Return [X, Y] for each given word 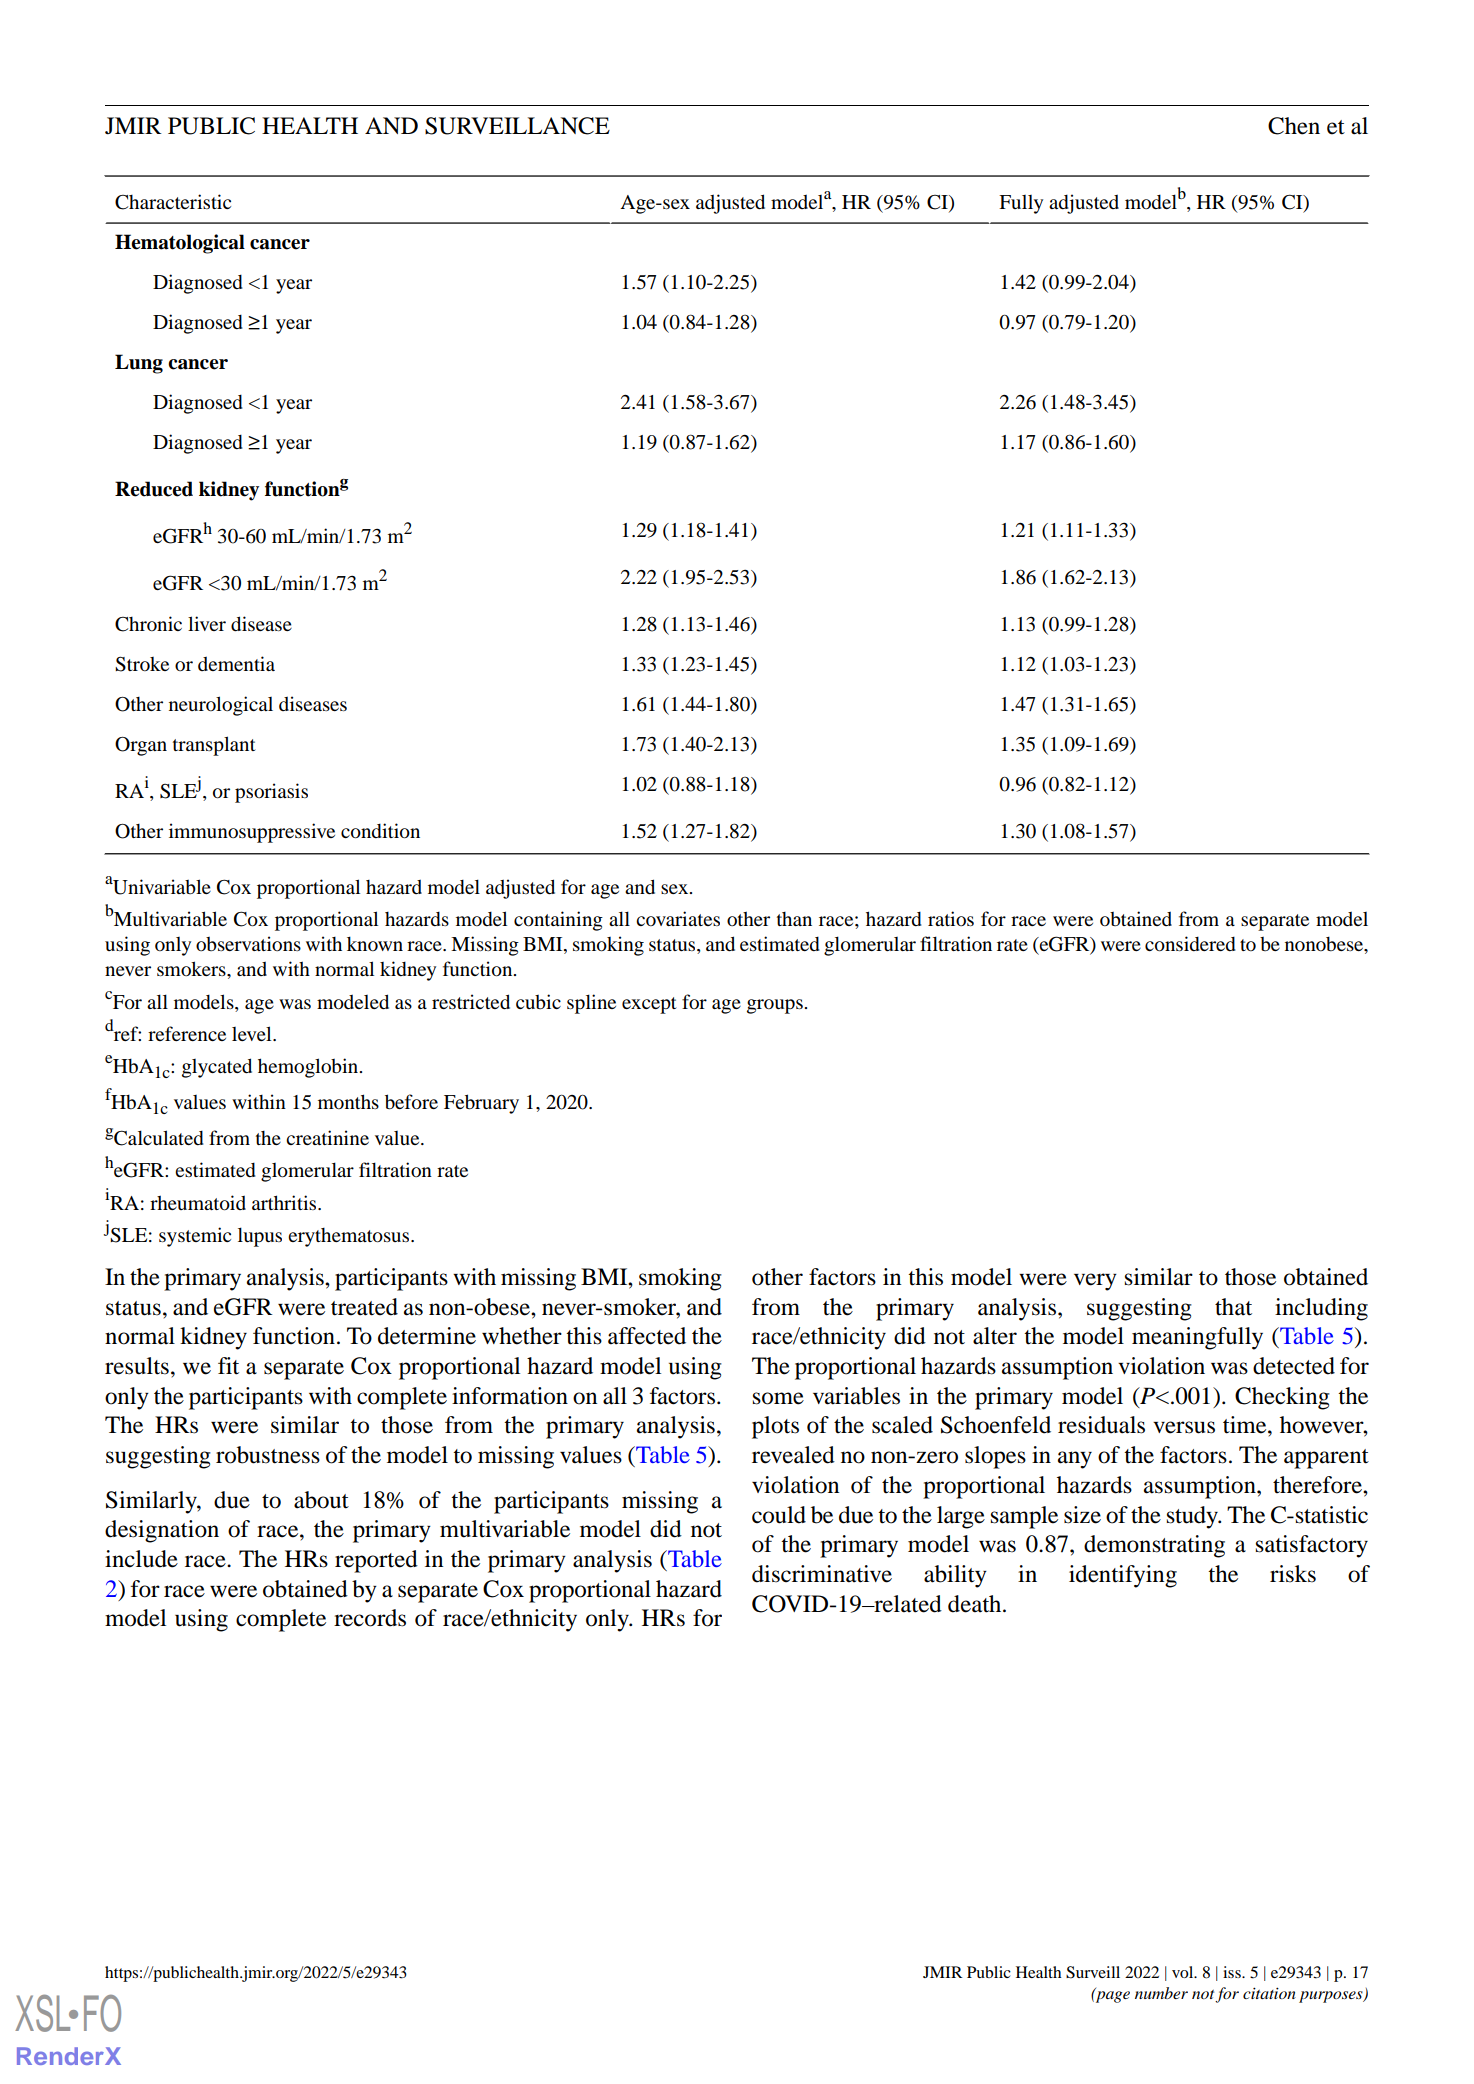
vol [1184, 1972]
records [370, 1618]
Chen [1294, 126]
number [1161, 1993]
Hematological [180, 244]
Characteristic [173, 202]
